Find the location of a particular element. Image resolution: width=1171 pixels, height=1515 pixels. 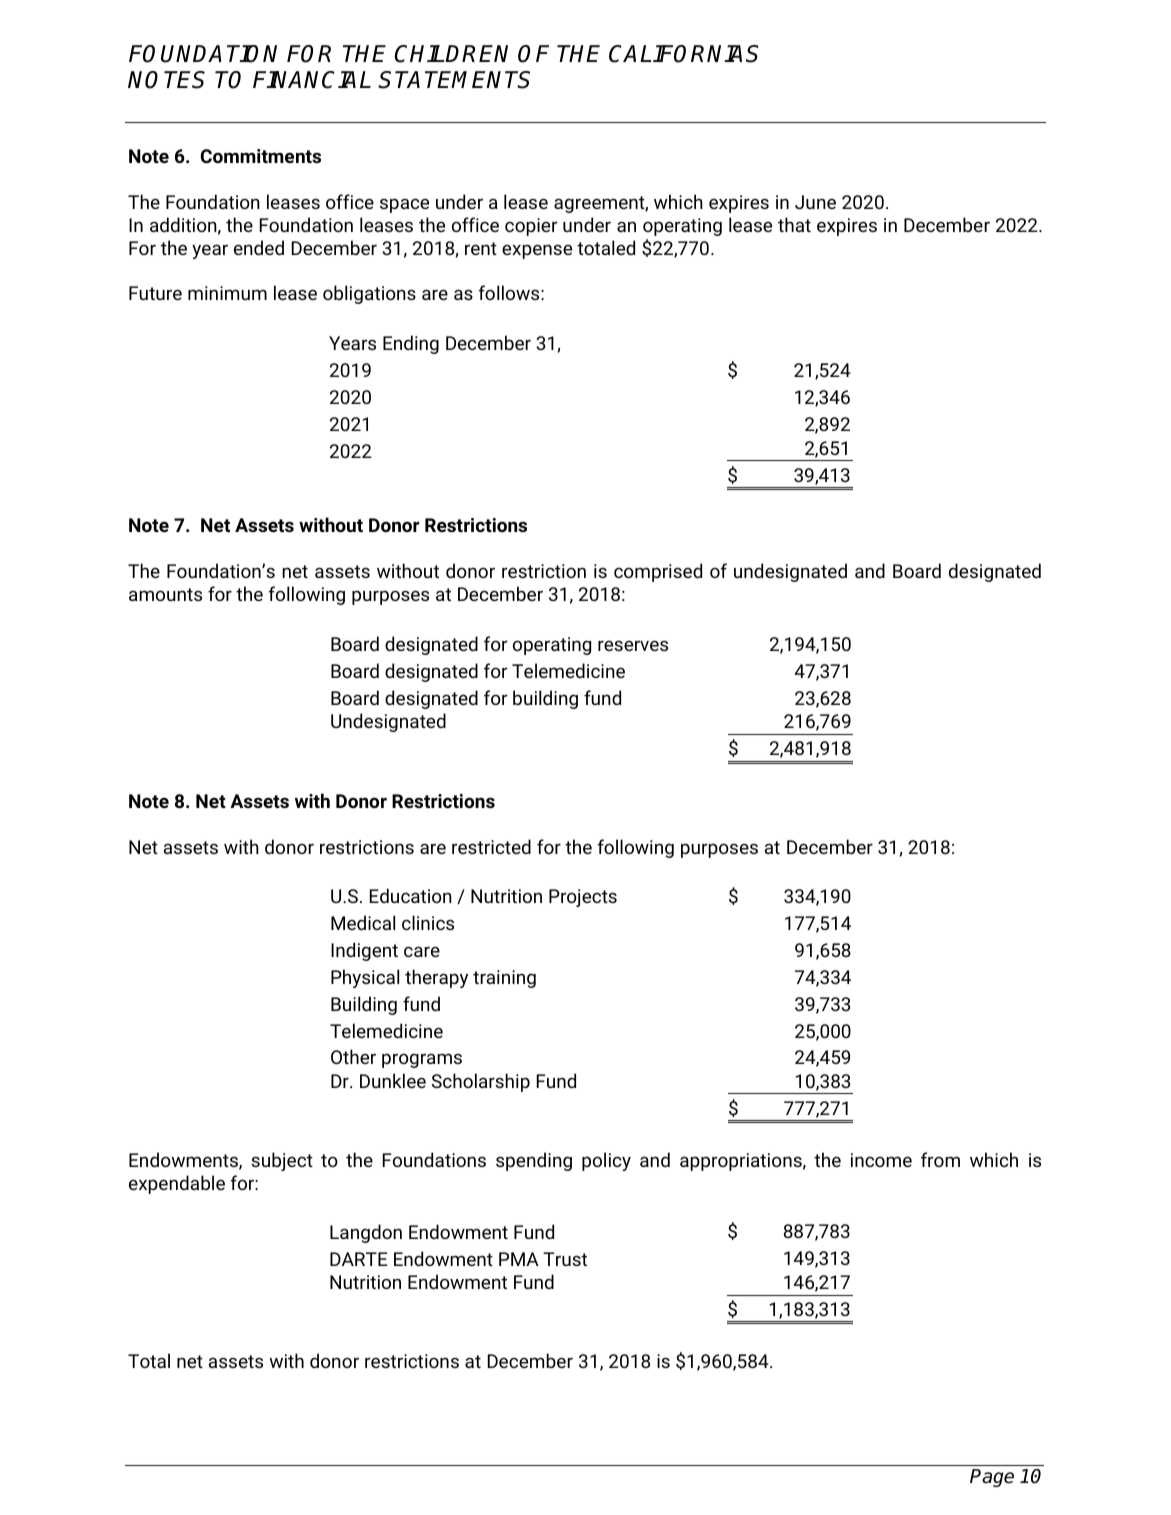

reserves is located at coordinates (633, 645).
